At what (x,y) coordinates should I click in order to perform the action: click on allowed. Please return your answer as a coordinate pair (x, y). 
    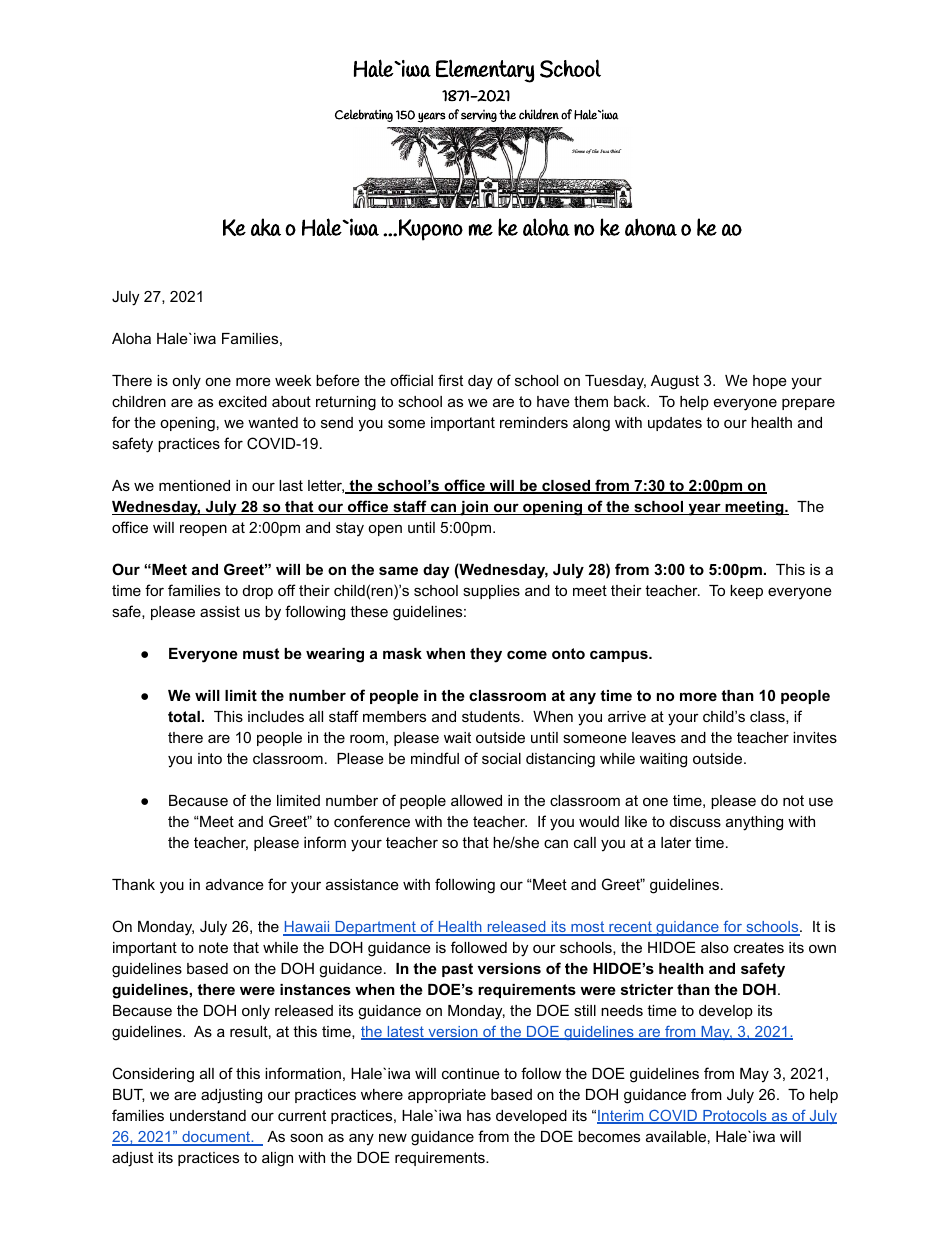
    Looking at the image, I should click on (476, 800).
